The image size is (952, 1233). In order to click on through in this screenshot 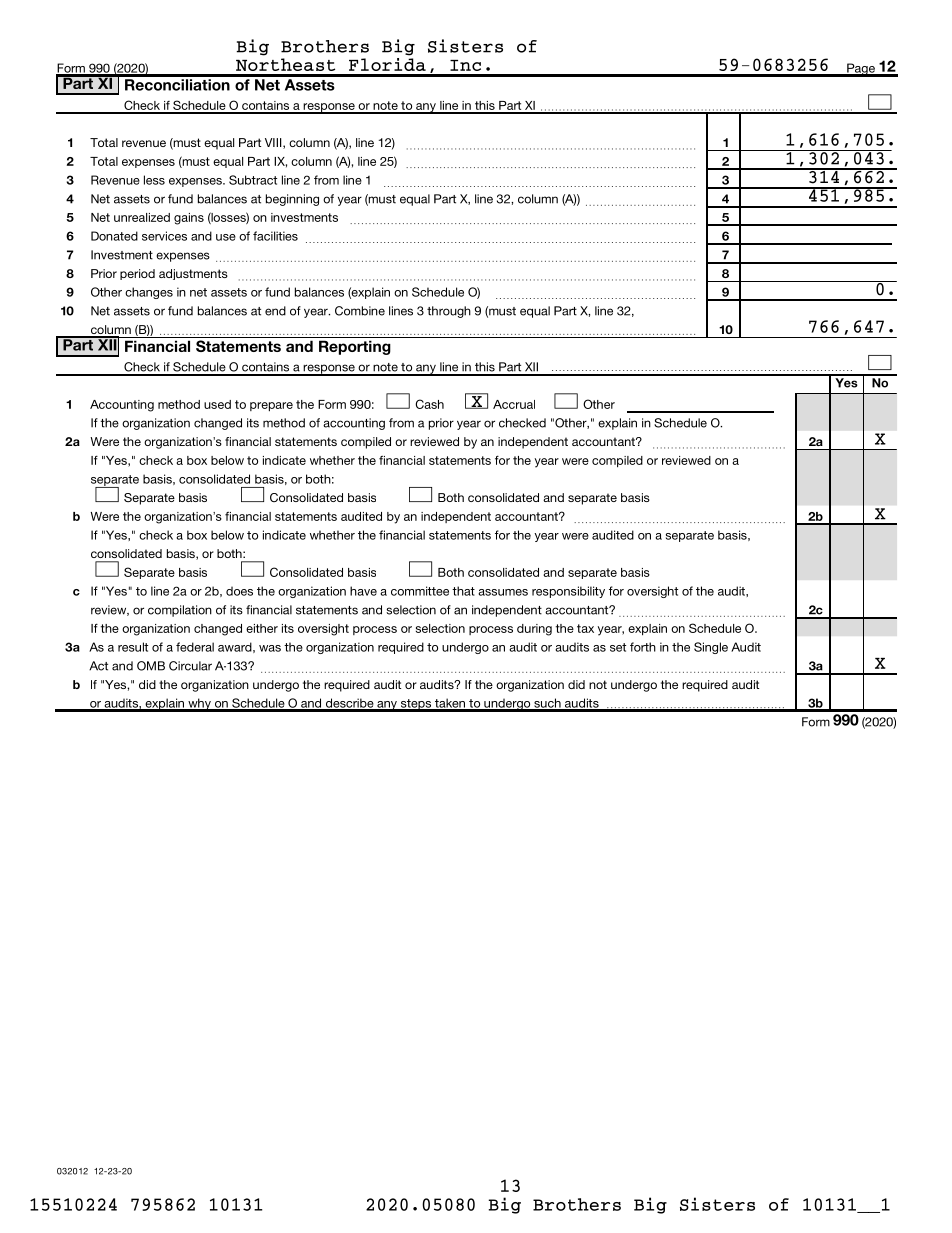, I will do `click(449, 312)`.
